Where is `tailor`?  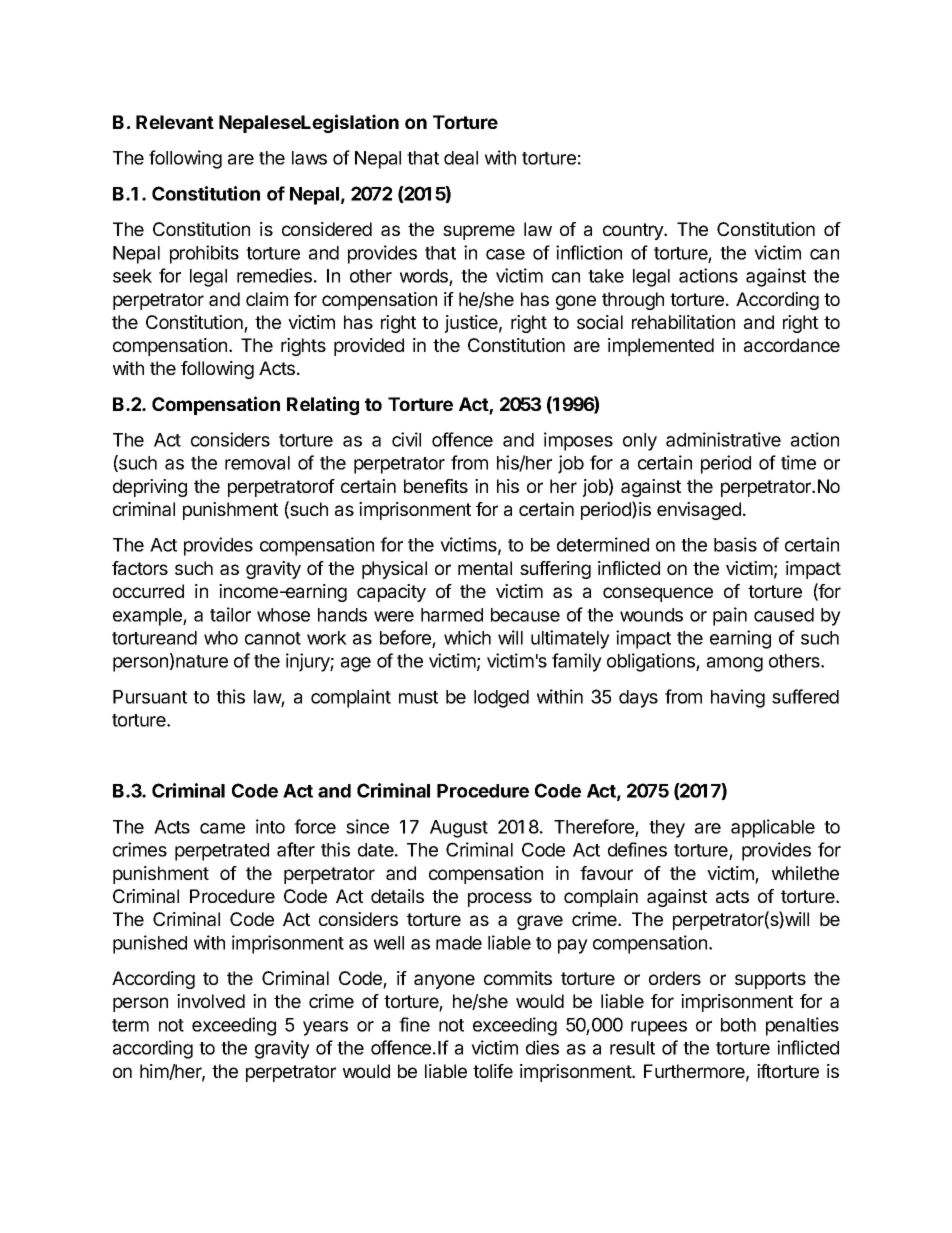 tailor is located at coordinates (230, 614).
